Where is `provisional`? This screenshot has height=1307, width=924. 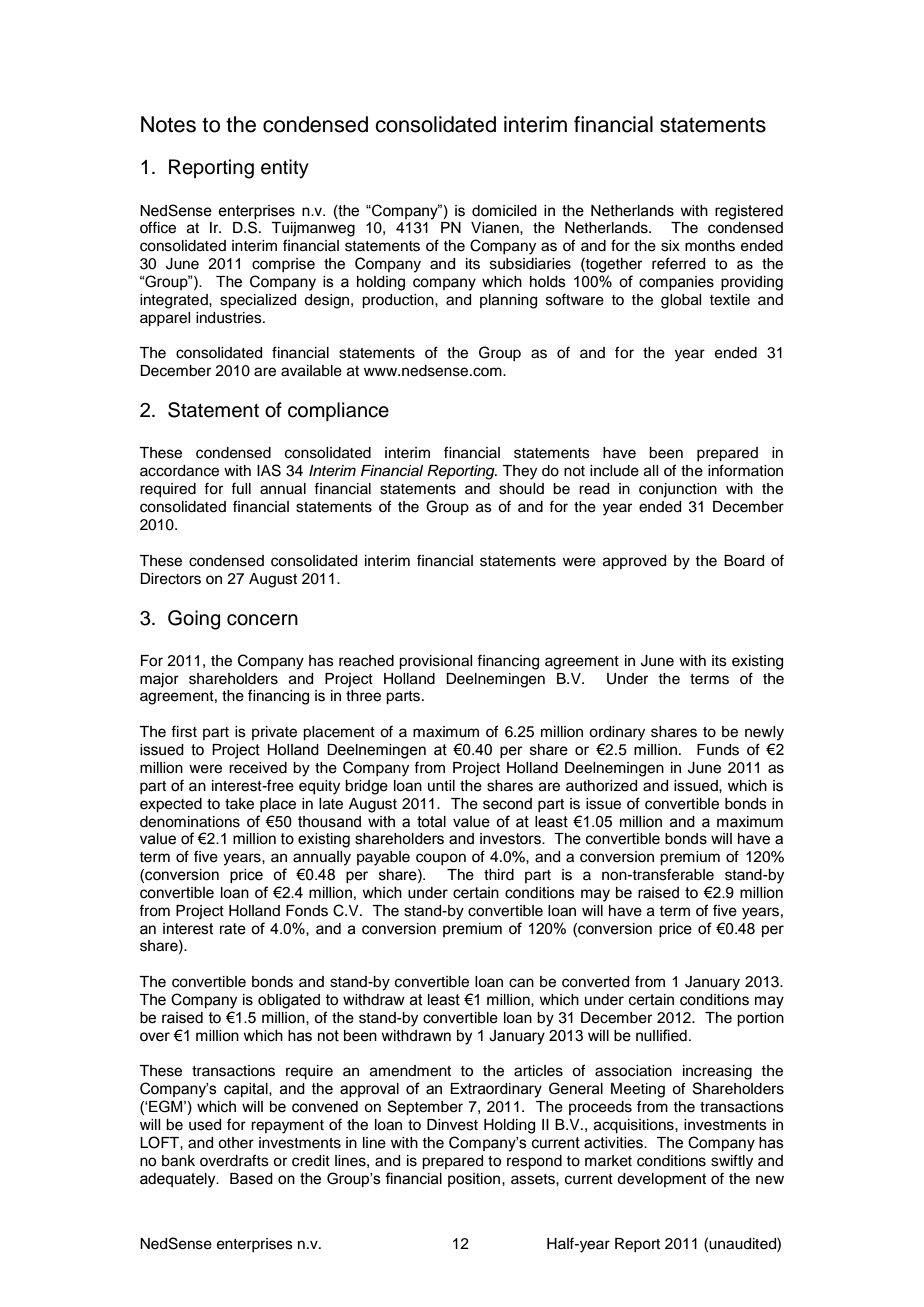 provisional is located at coordinates (435, 662).
